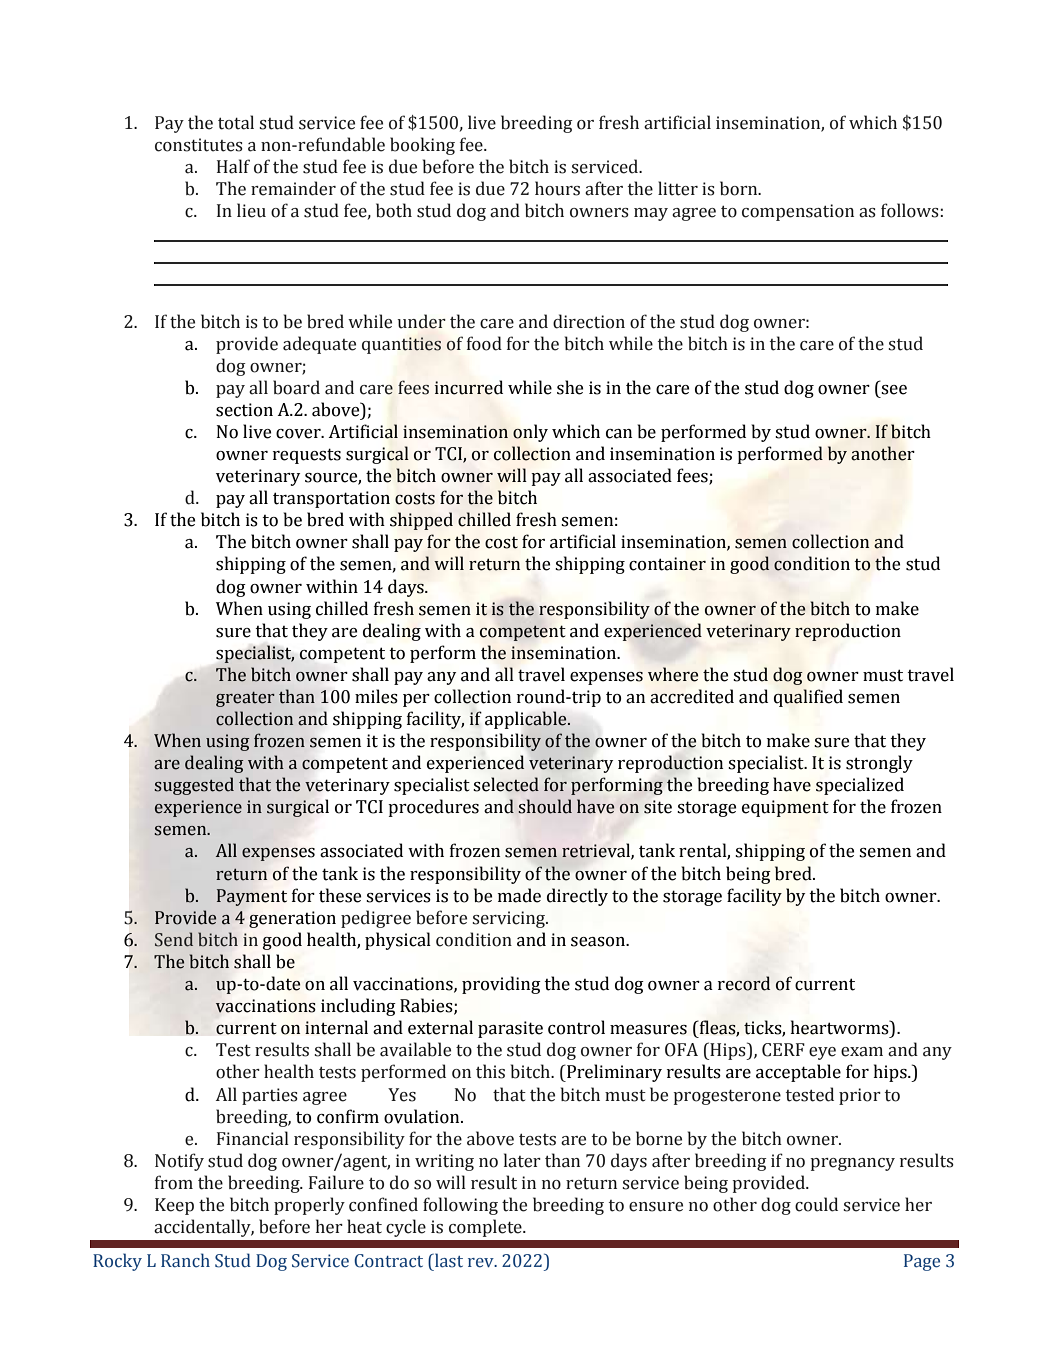 Image resolution: width=1048 pixels, height=1356 pixels. I want to click on container, so click(667, 564).
